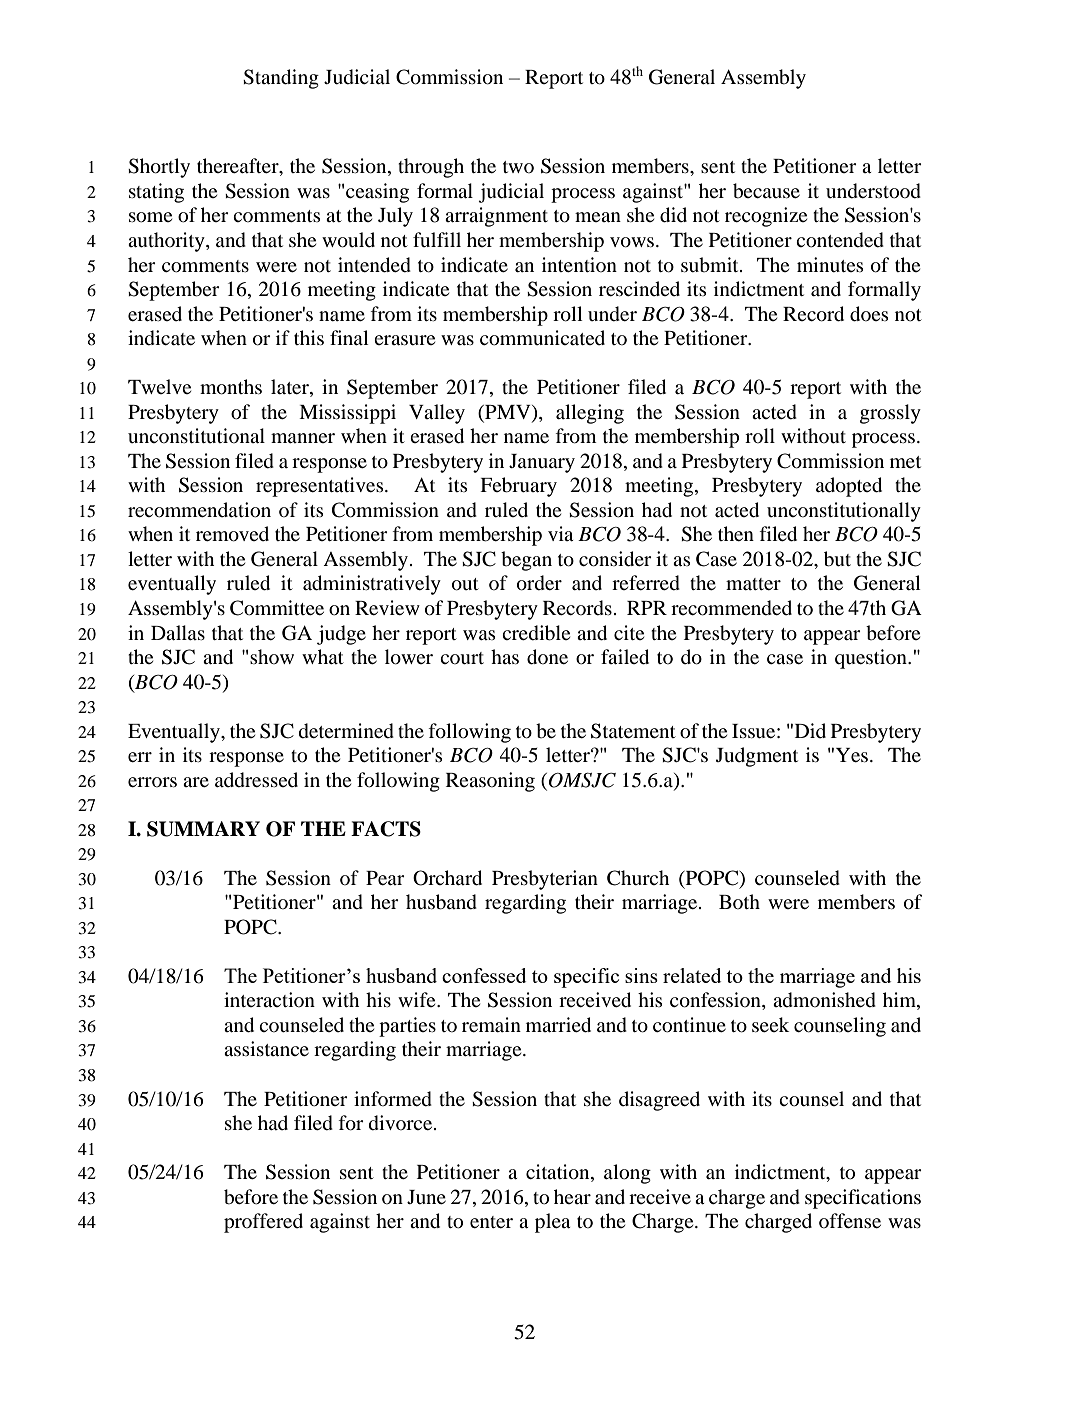 The width and height of the image is (1088, 1408). What do you see at coordinates (281, 79) in the image?
I see `Standing` at bounding box center [281, 79].
